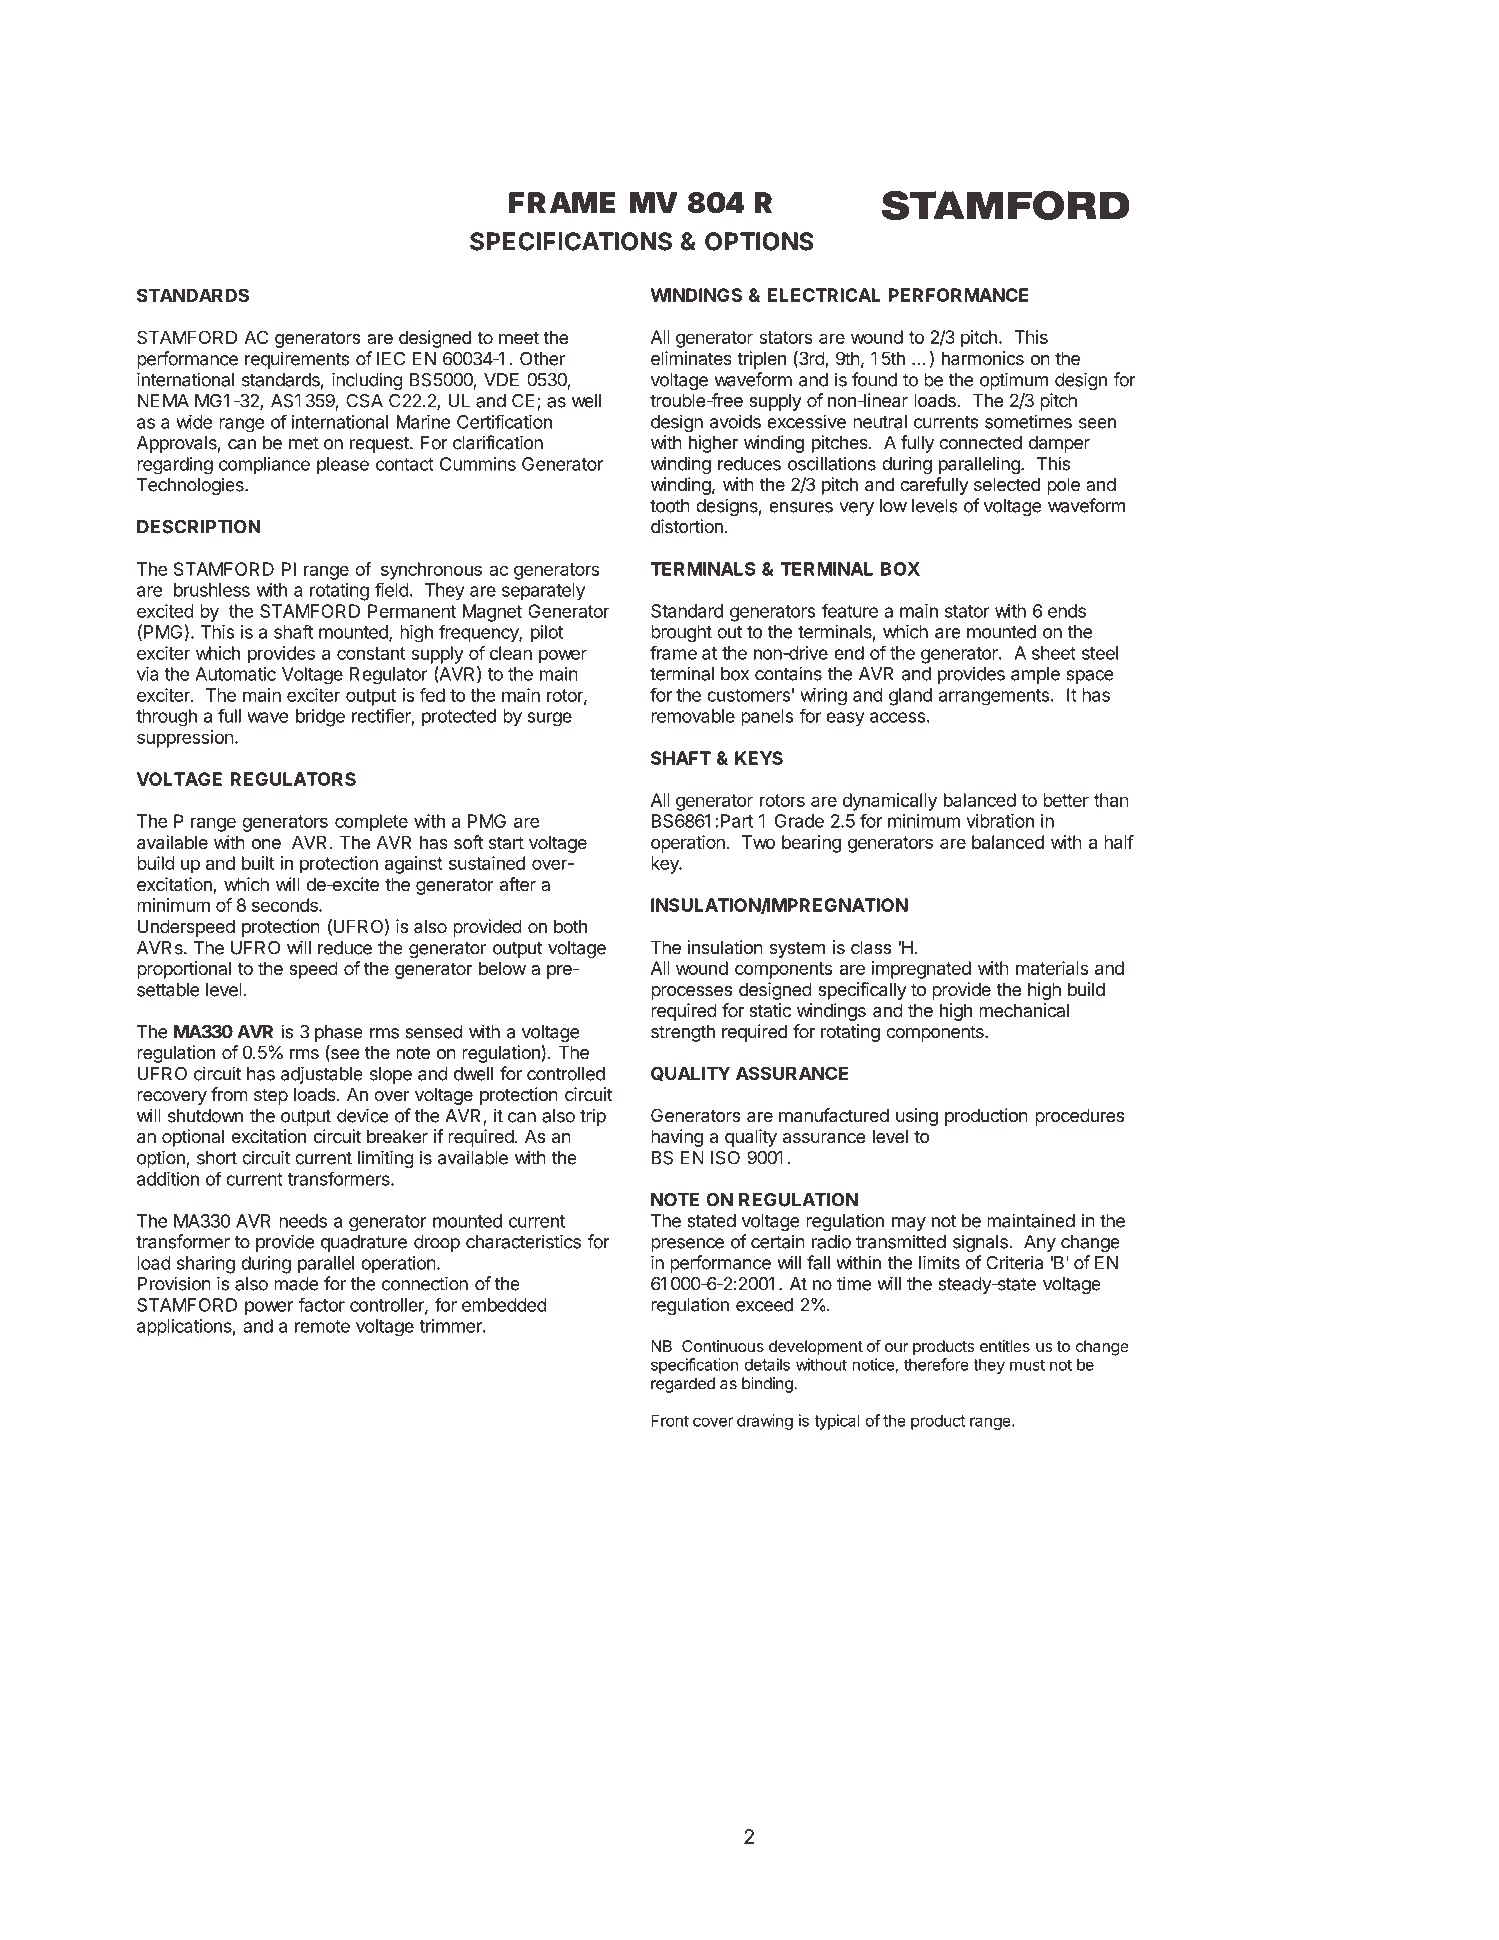 The width and height of the screenshot is (1499, 1940). I want to click on brought, so click(681, 633).
